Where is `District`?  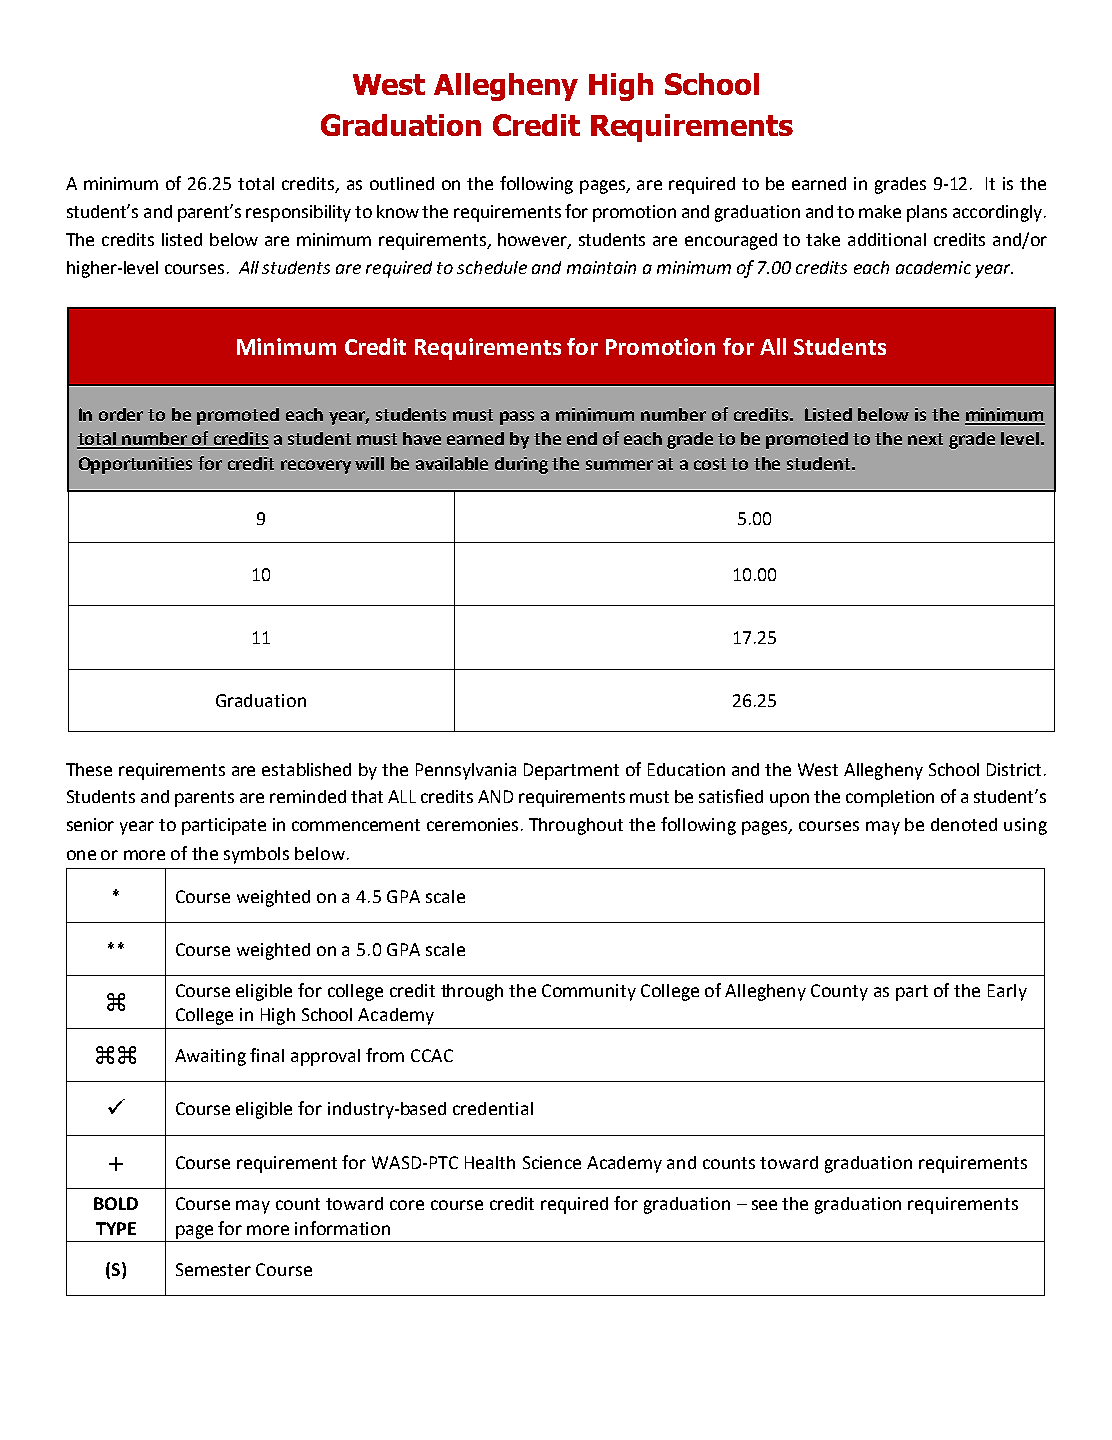 District is located at coordinates (1014, 769).
